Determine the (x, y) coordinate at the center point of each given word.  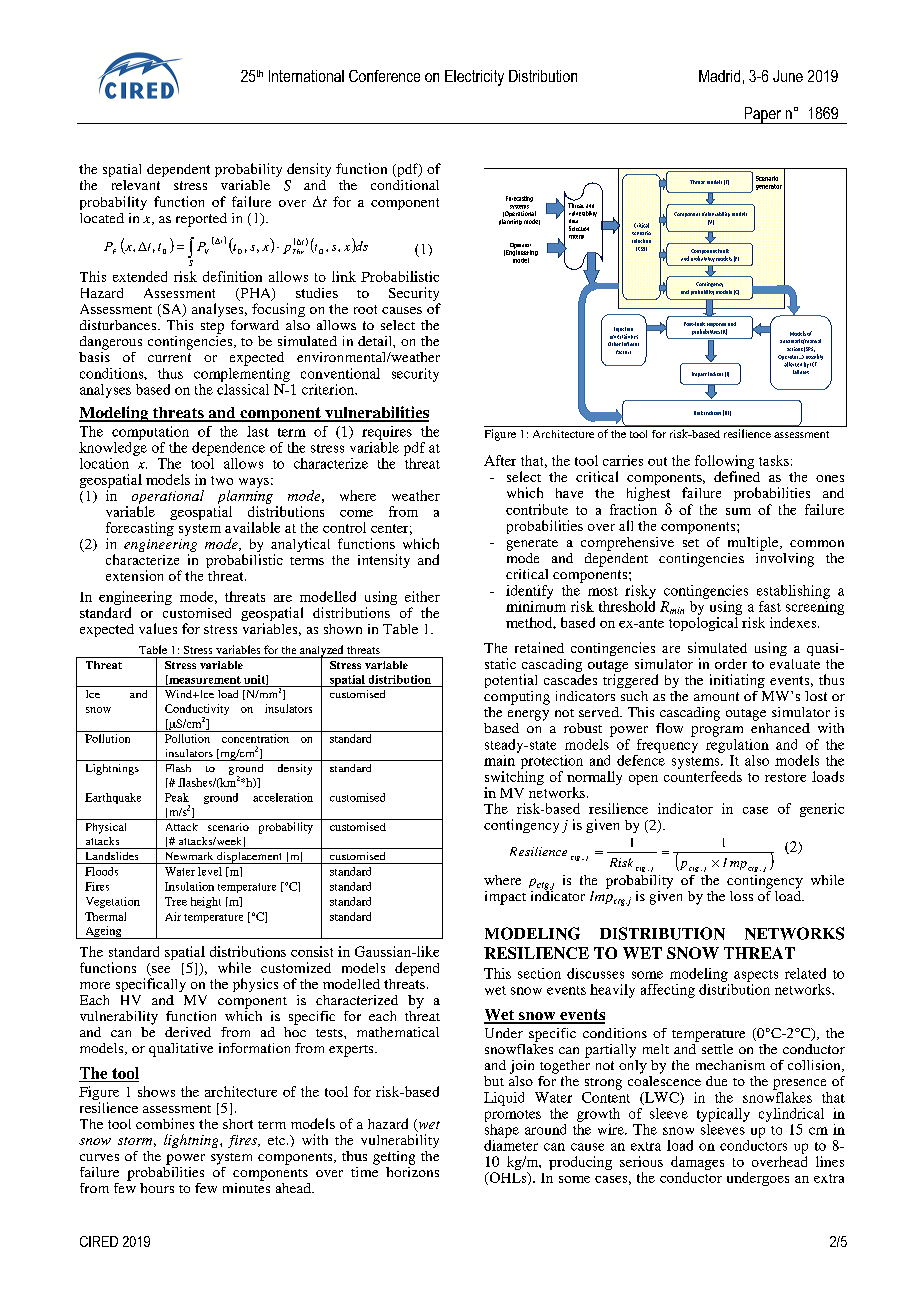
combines (165, 1123)
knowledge (113, 447)
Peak (177, 797)
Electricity (474, 78)
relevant (136, 185)
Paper (763, 115)
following (724, 462)
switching (514, 778)
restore (785, 777)
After (500, 460)
